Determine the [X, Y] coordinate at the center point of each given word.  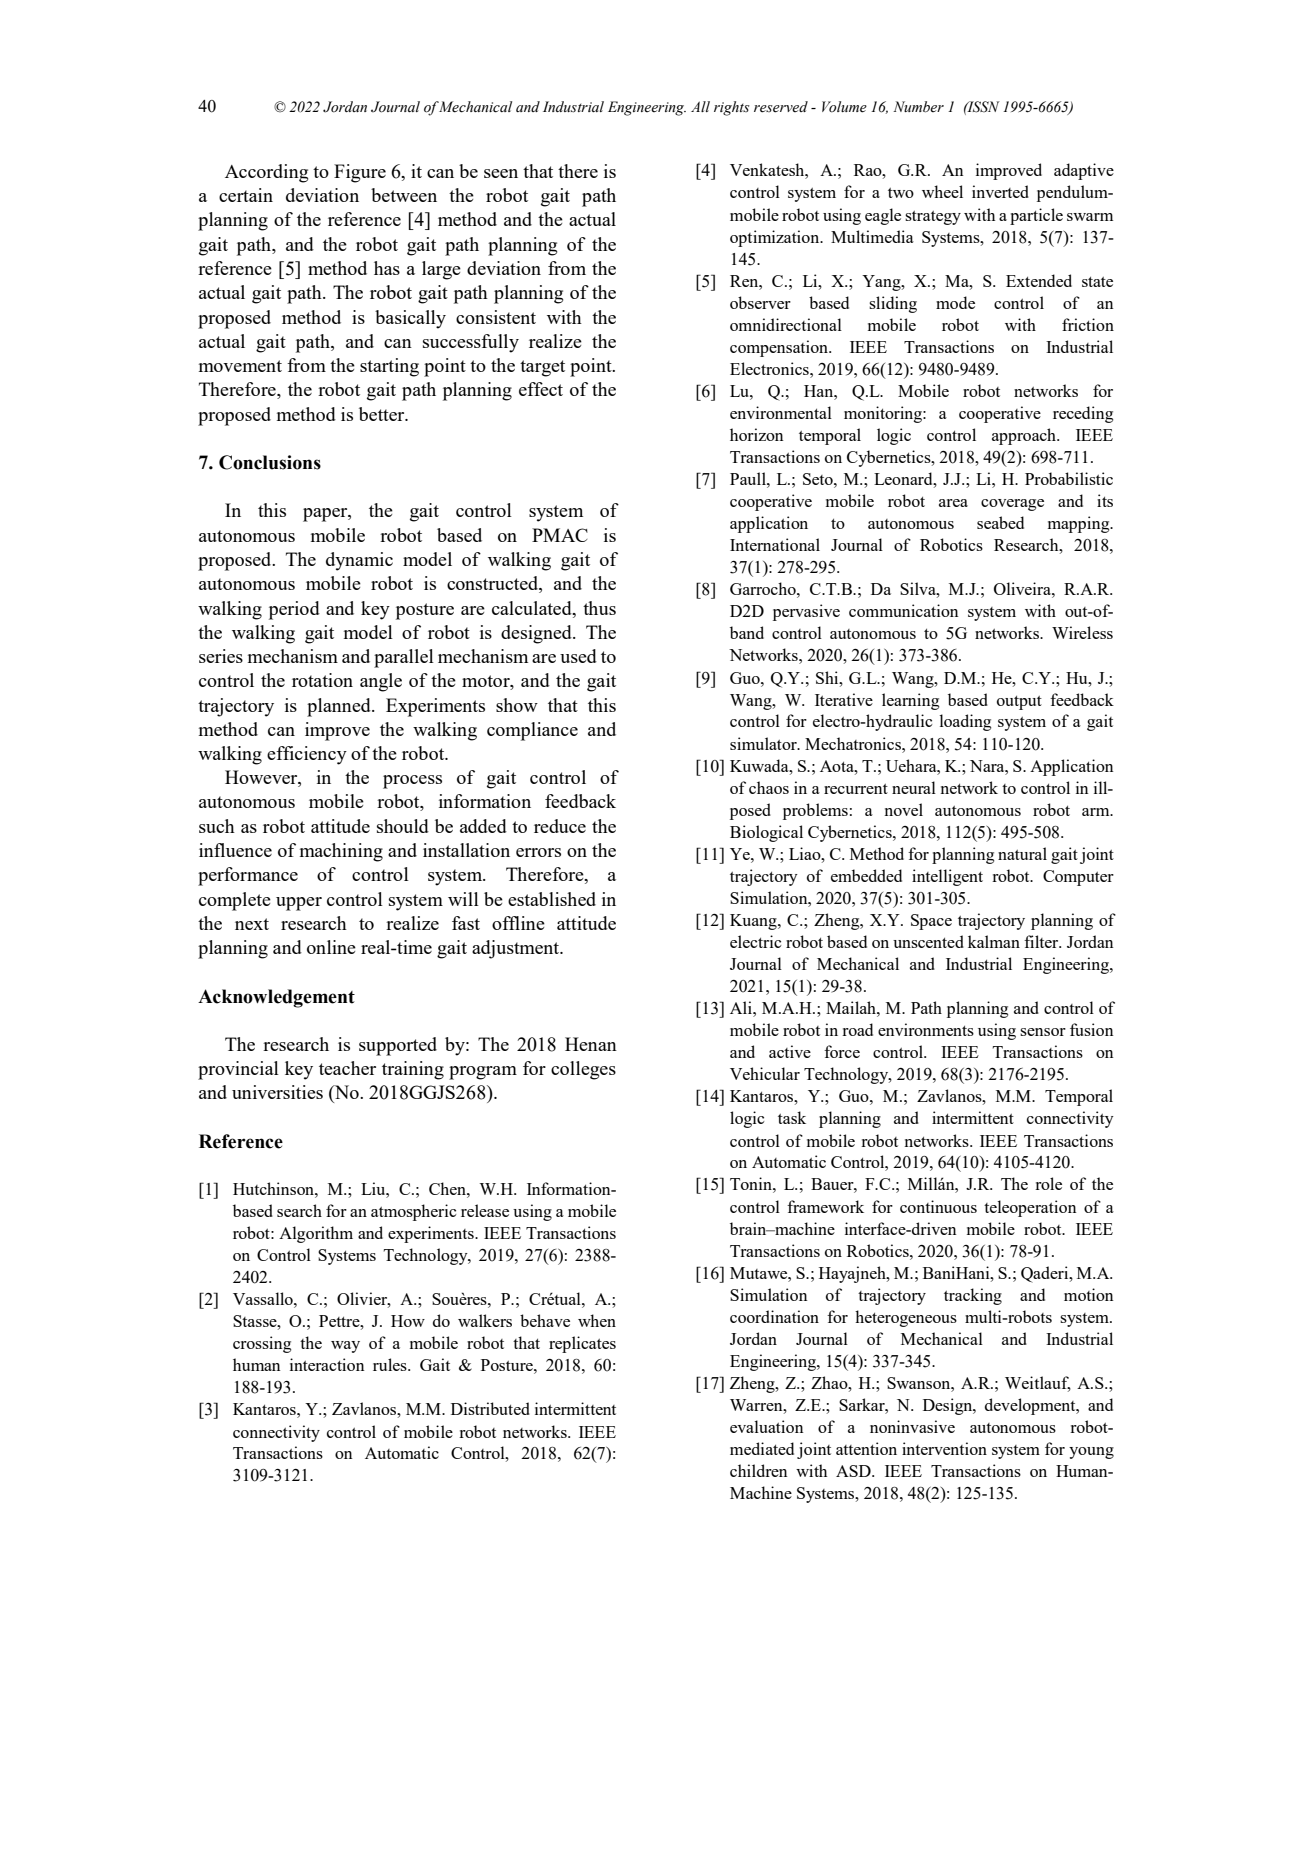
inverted [1000, 191]
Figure [360, 173]
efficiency [307, 755]
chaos [769, 787]
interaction [327, 1364]
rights [732, 108]
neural [914, 787]
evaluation [766, 1426]
